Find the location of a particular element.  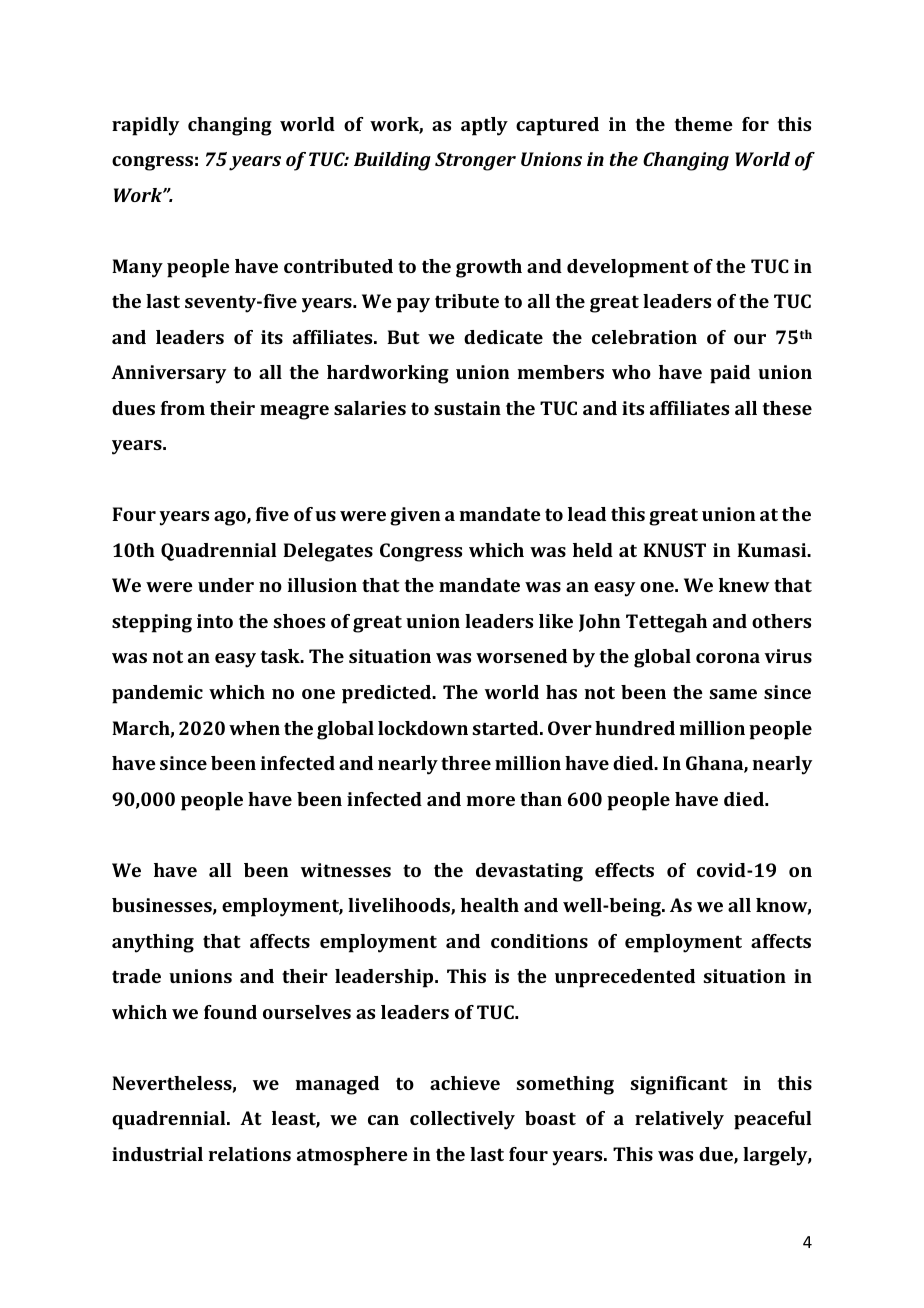

paid is located at coordinates (730, 374).
